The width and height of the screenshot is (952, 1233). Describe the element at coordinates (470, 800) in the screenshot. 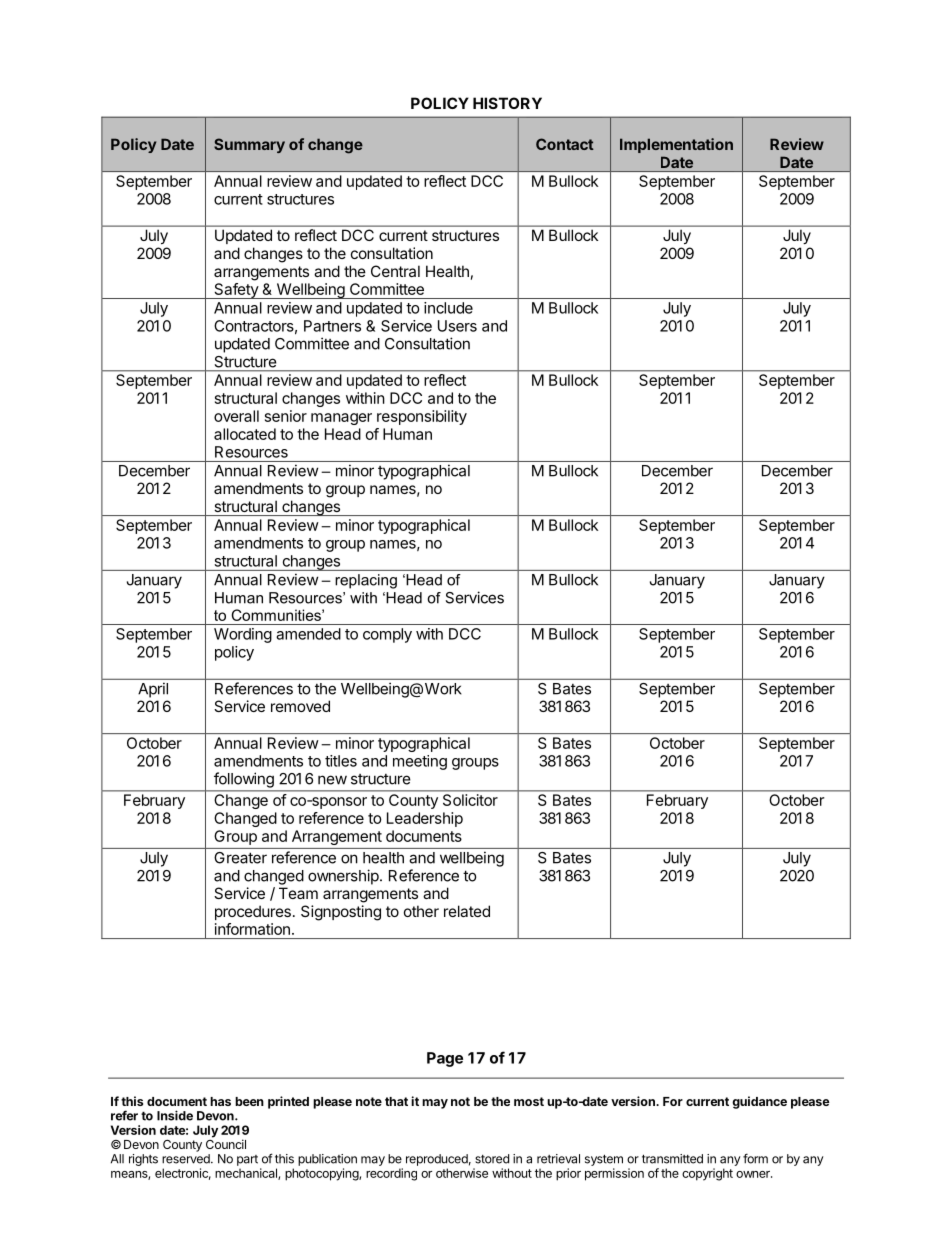

I see `Solicitor` at that location.
